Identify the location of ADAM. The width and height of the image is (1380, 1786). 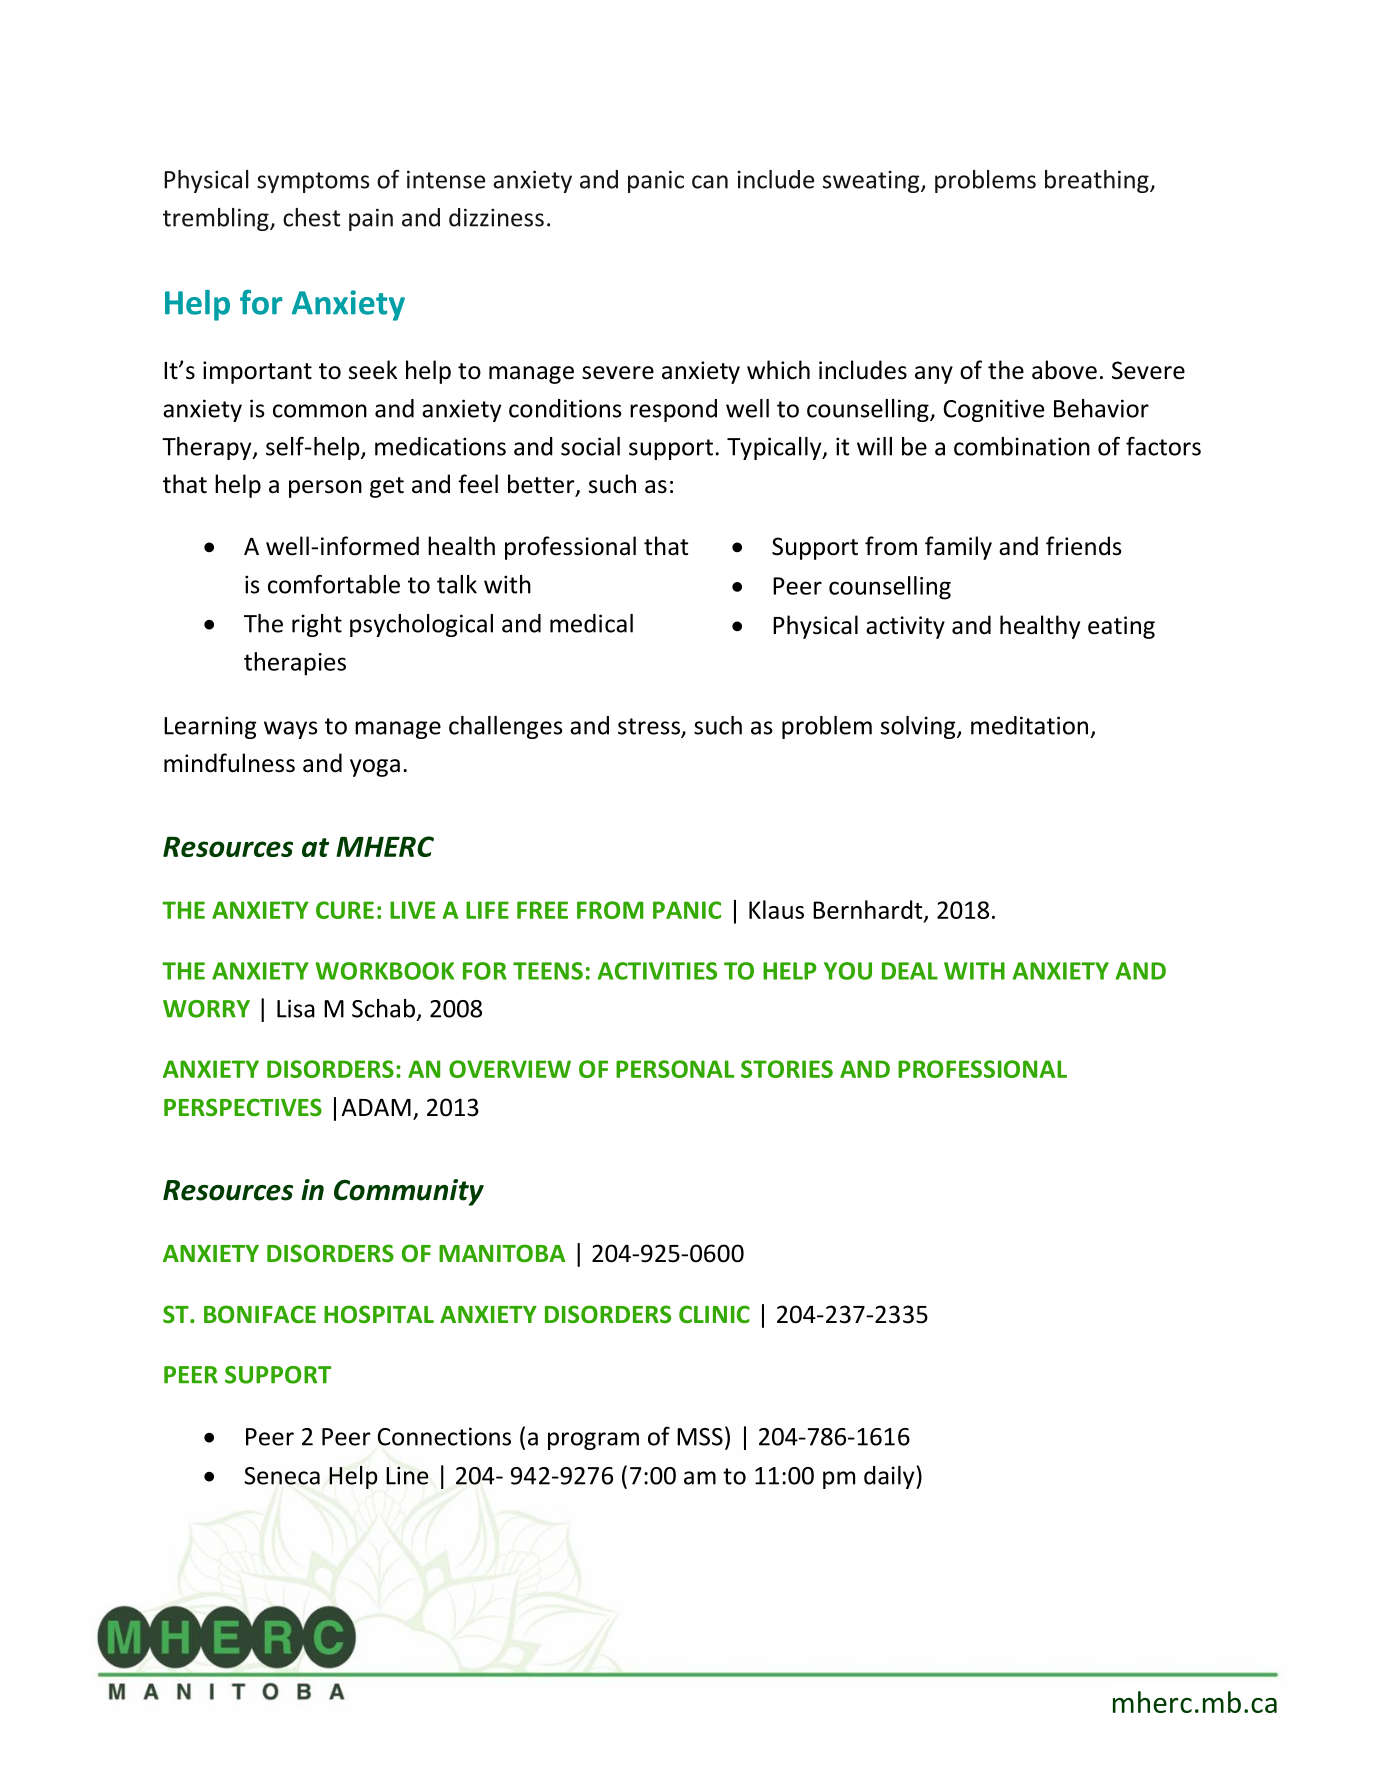
(376, 1107).
